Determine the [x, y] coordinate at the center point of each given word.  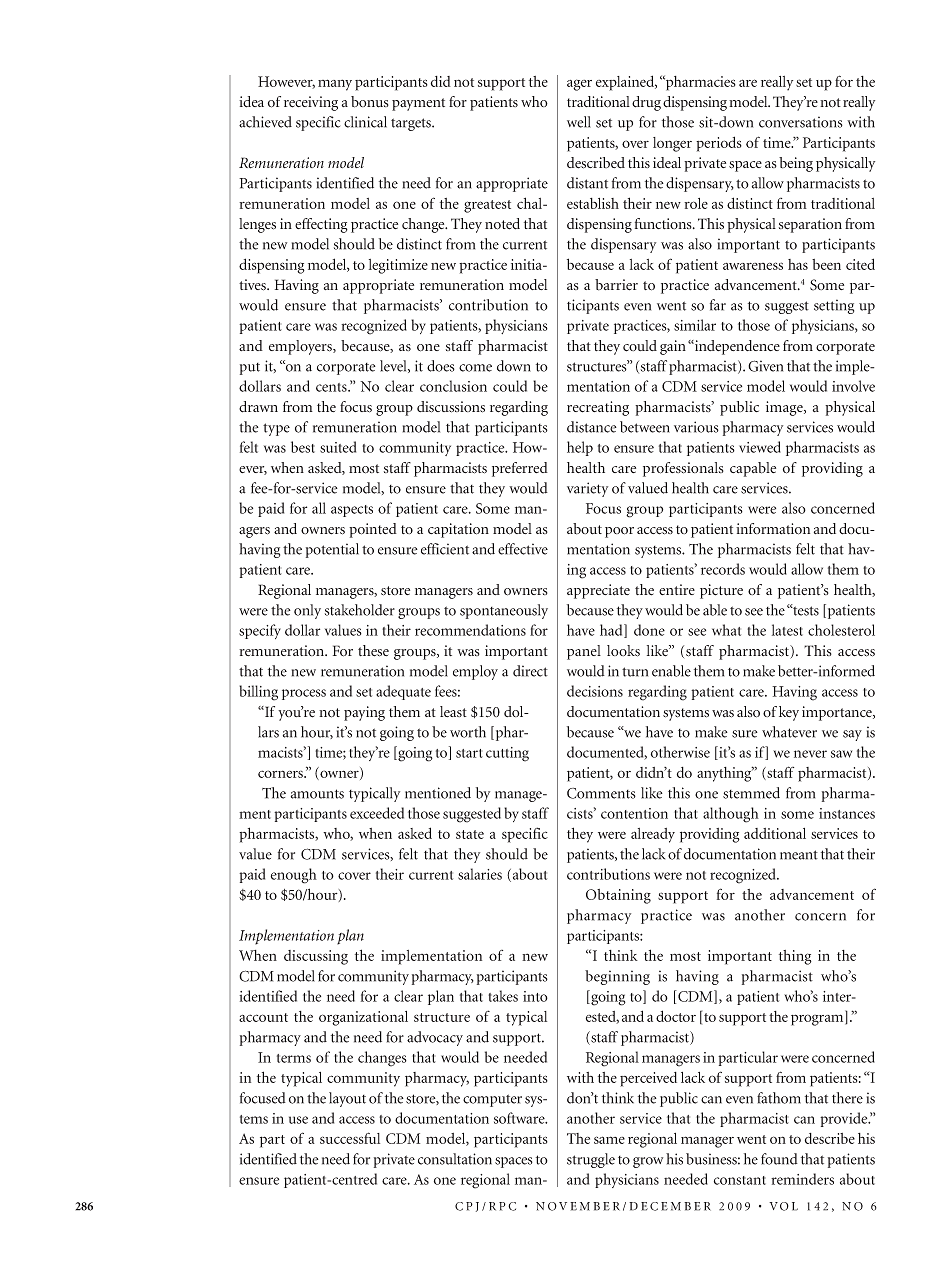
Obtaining [618, 896]
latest [787, 630]
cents [332, 387]
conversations [801, 122]
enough [294, 876]
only [307, 611]
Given [765, 366]
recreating [598, 408]
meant [799, 855]
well [579, 122]
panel [584, 652]
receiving [311, 103]
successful [350, 1138]
